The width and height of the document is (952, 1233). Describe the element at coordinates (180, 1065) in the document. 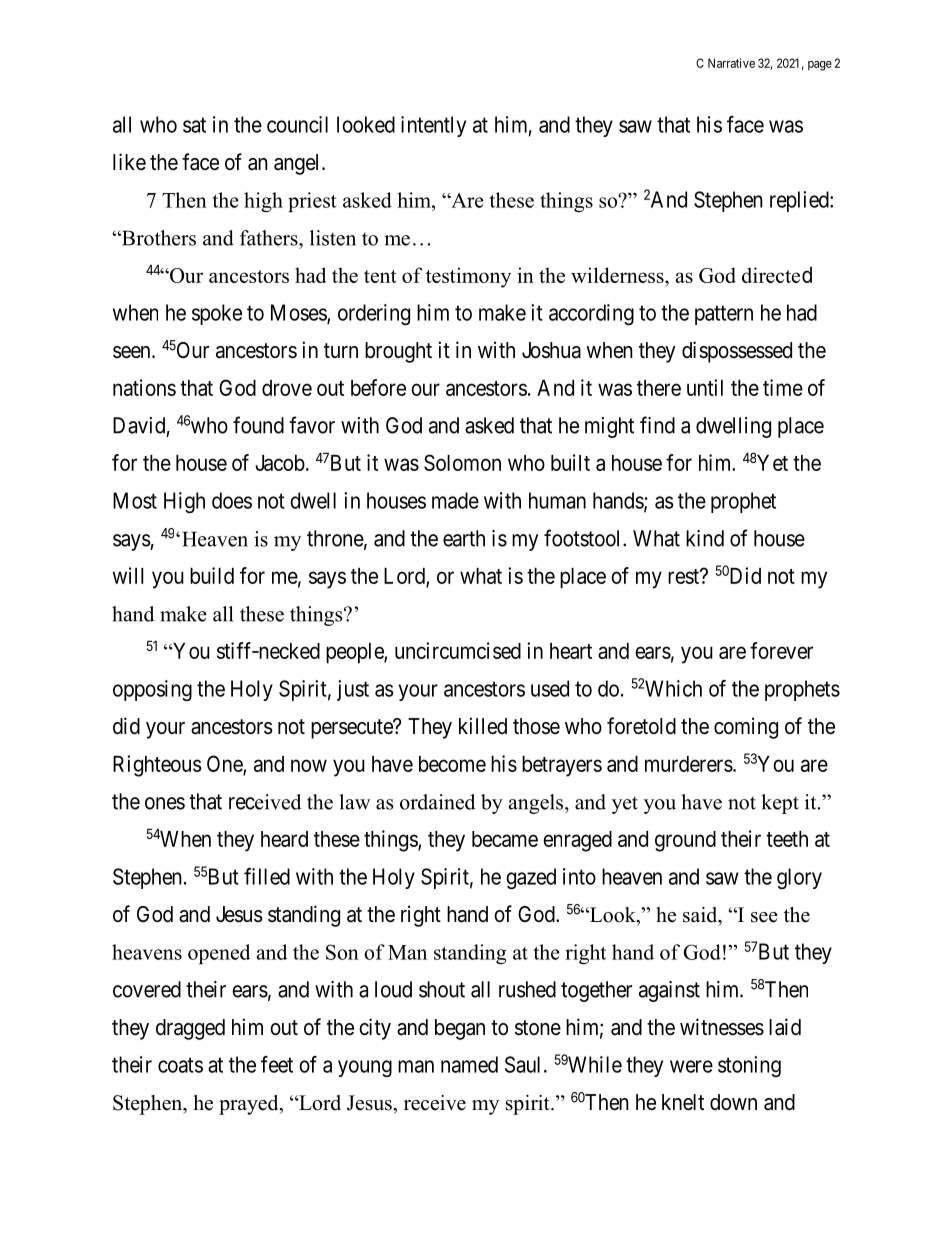

I see `coats` at that location.
